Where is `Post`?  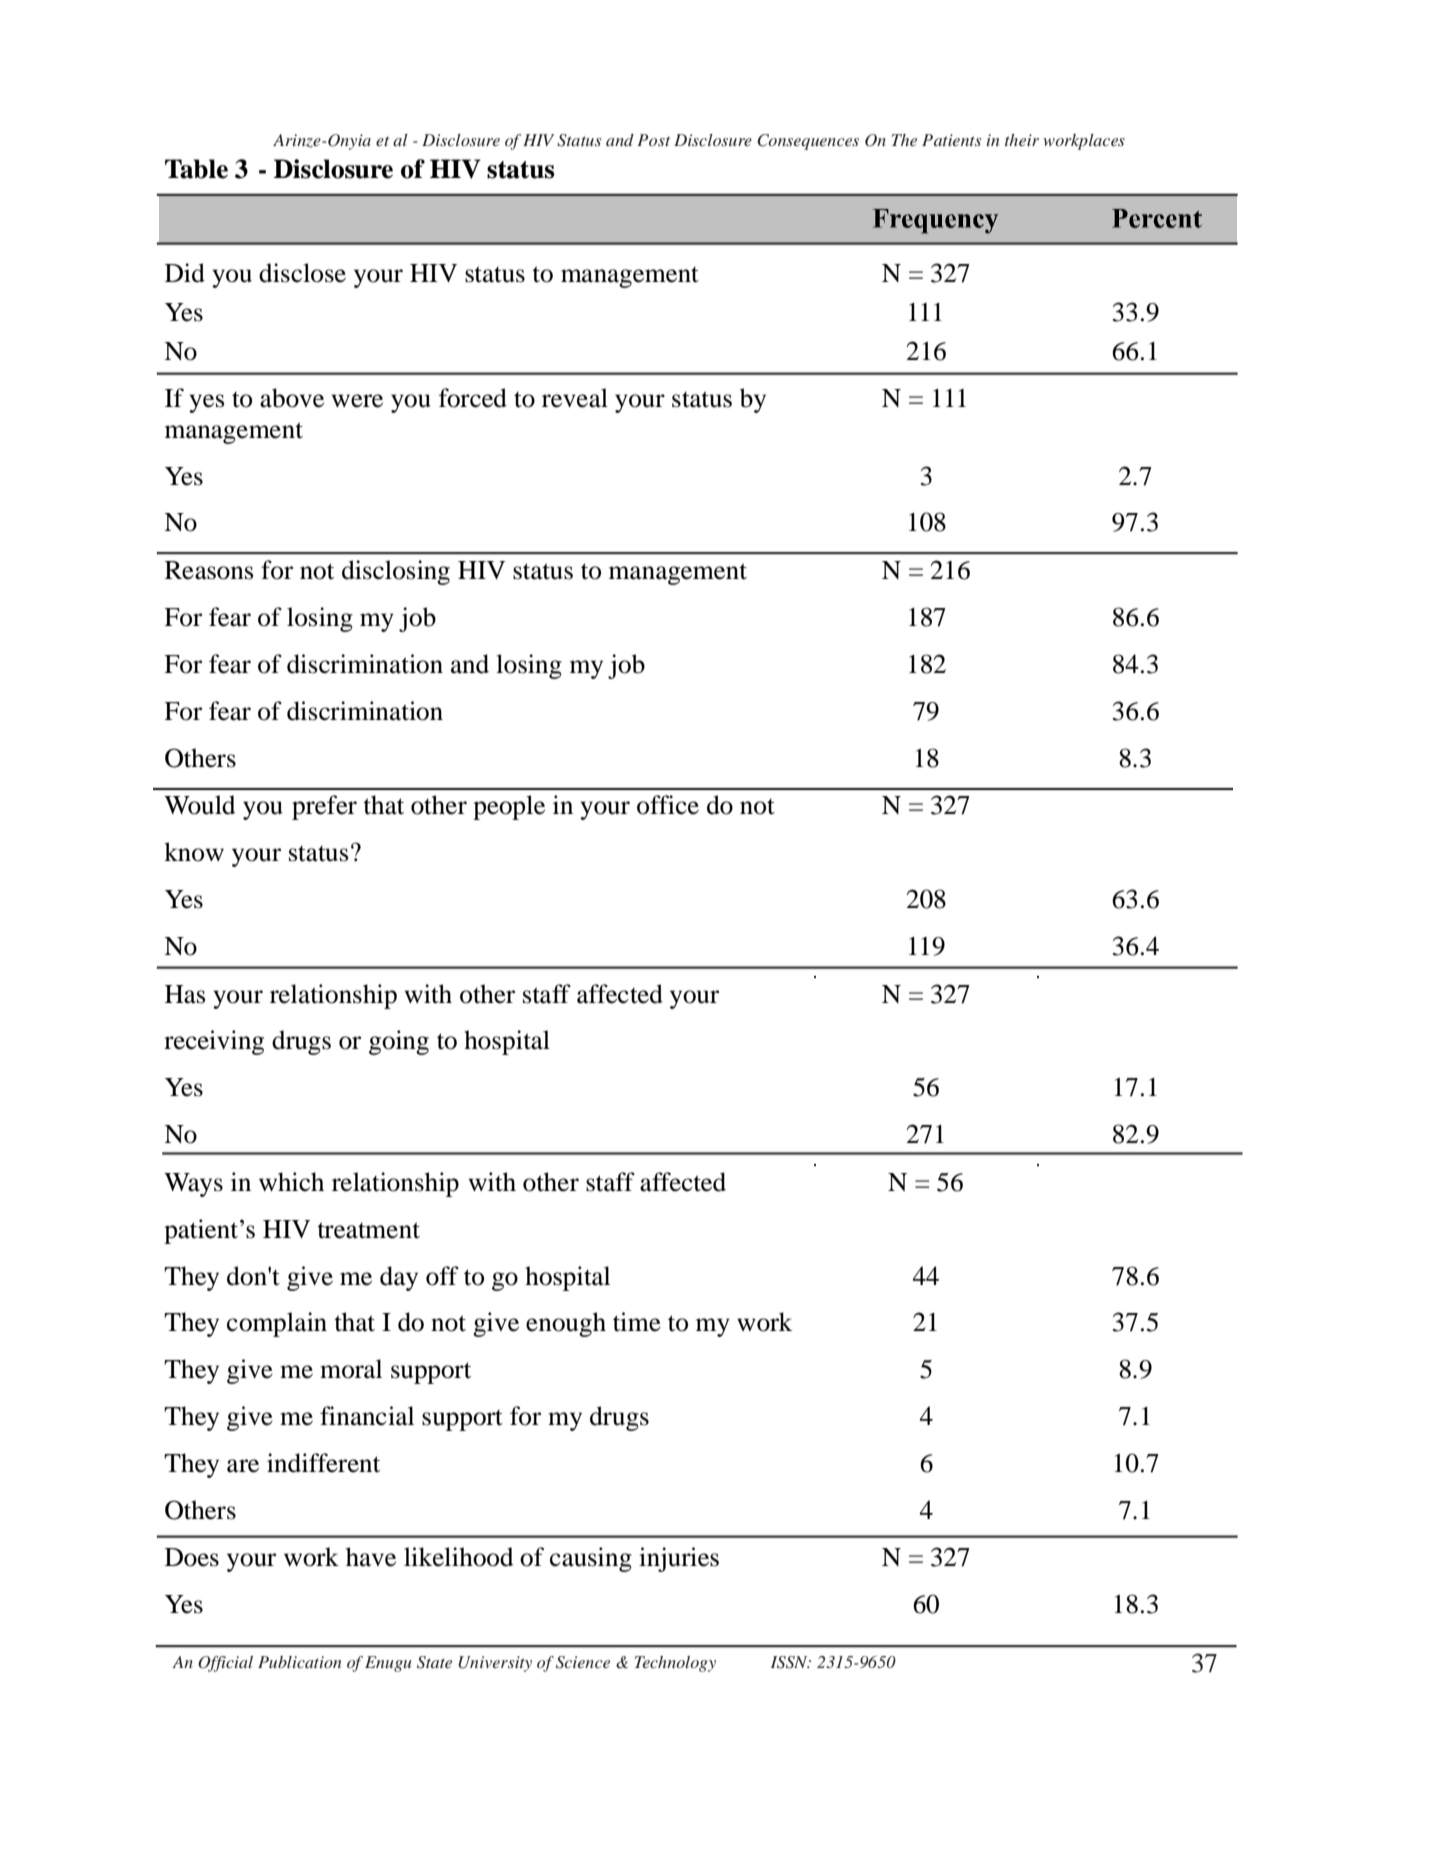
Post is located at coordinates (653, 140).
